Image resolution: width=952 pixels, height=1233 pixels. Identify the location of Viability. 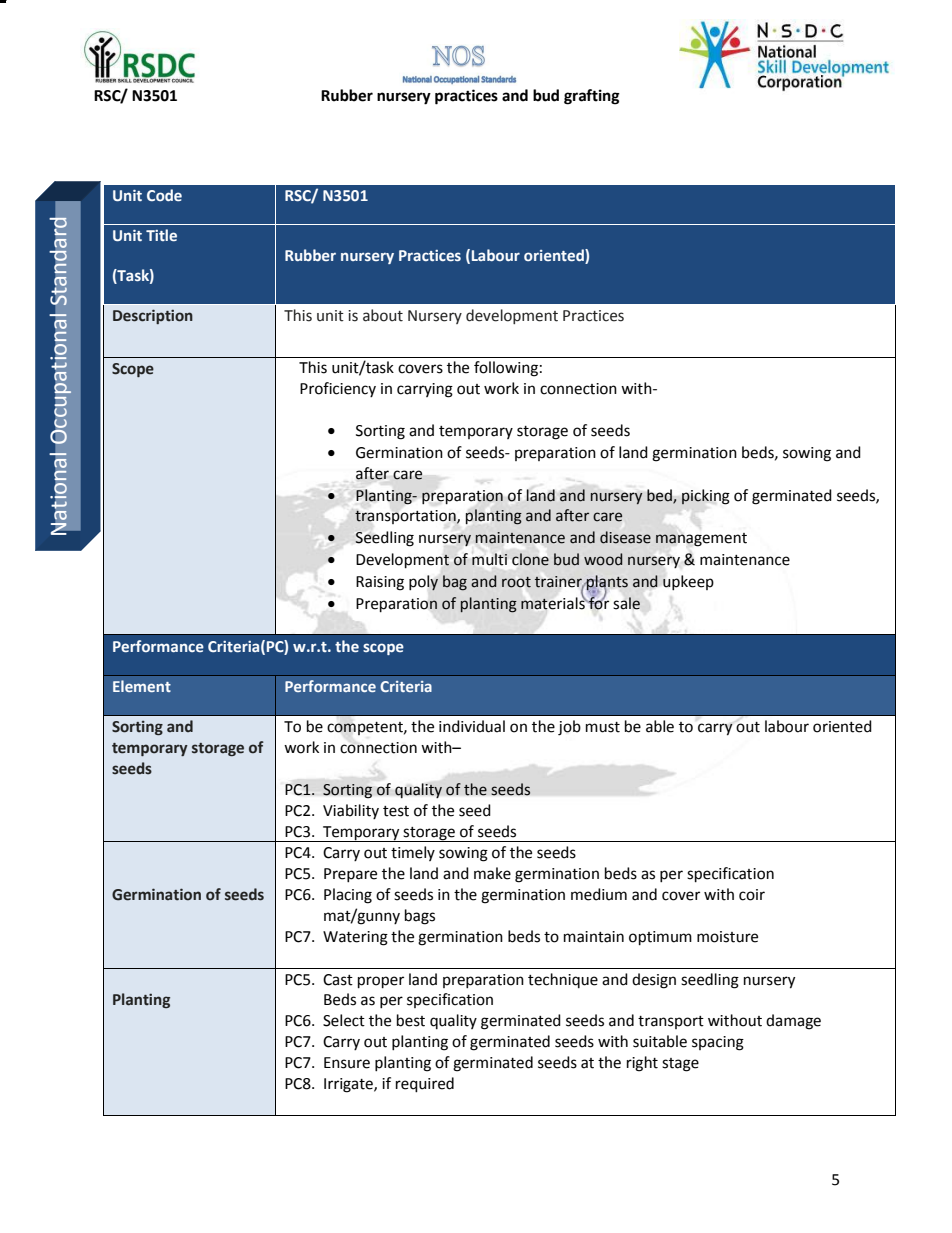
(351, 811).
